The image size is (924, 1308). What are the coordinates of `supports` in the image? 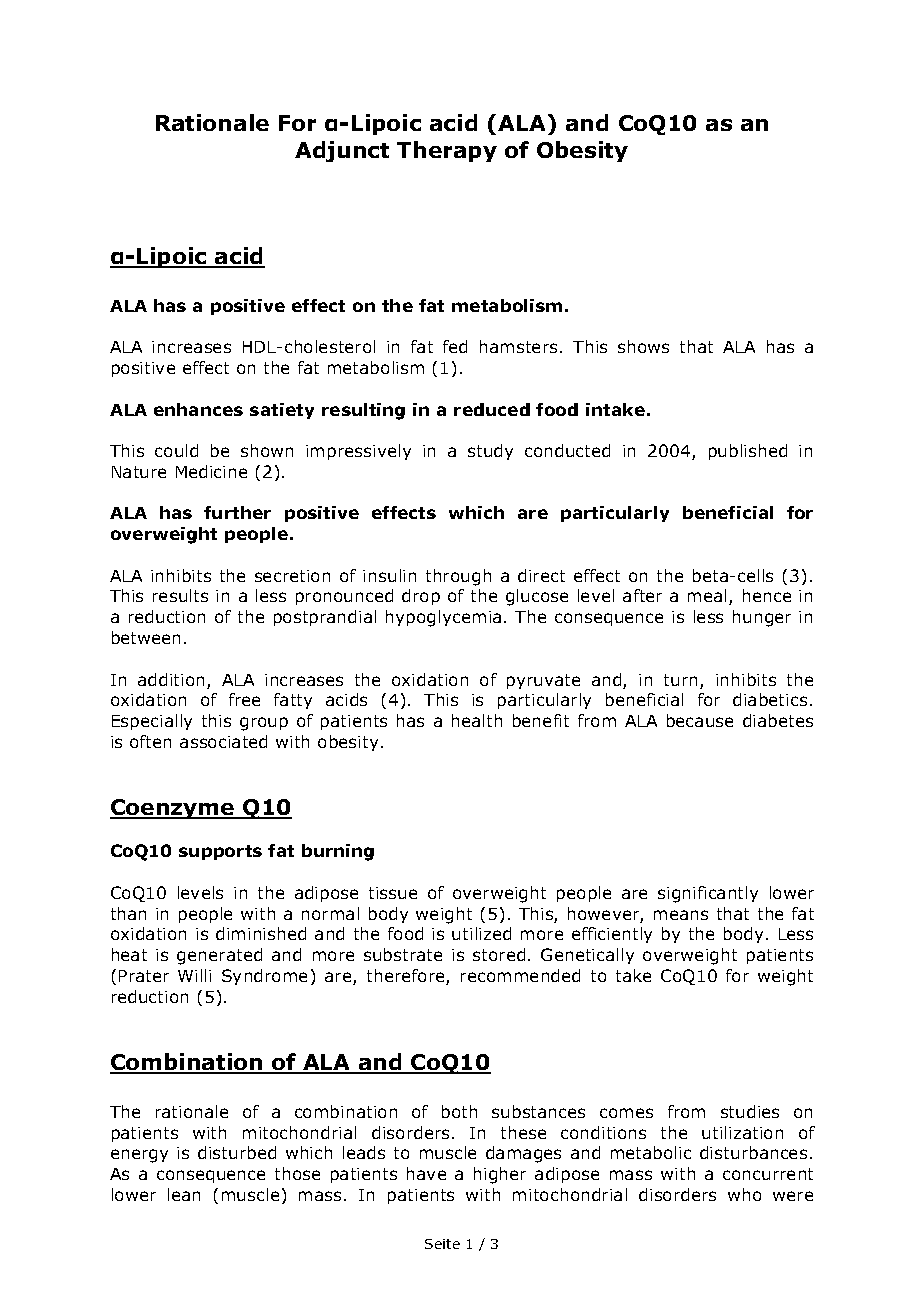 It's located at (220, 852).
